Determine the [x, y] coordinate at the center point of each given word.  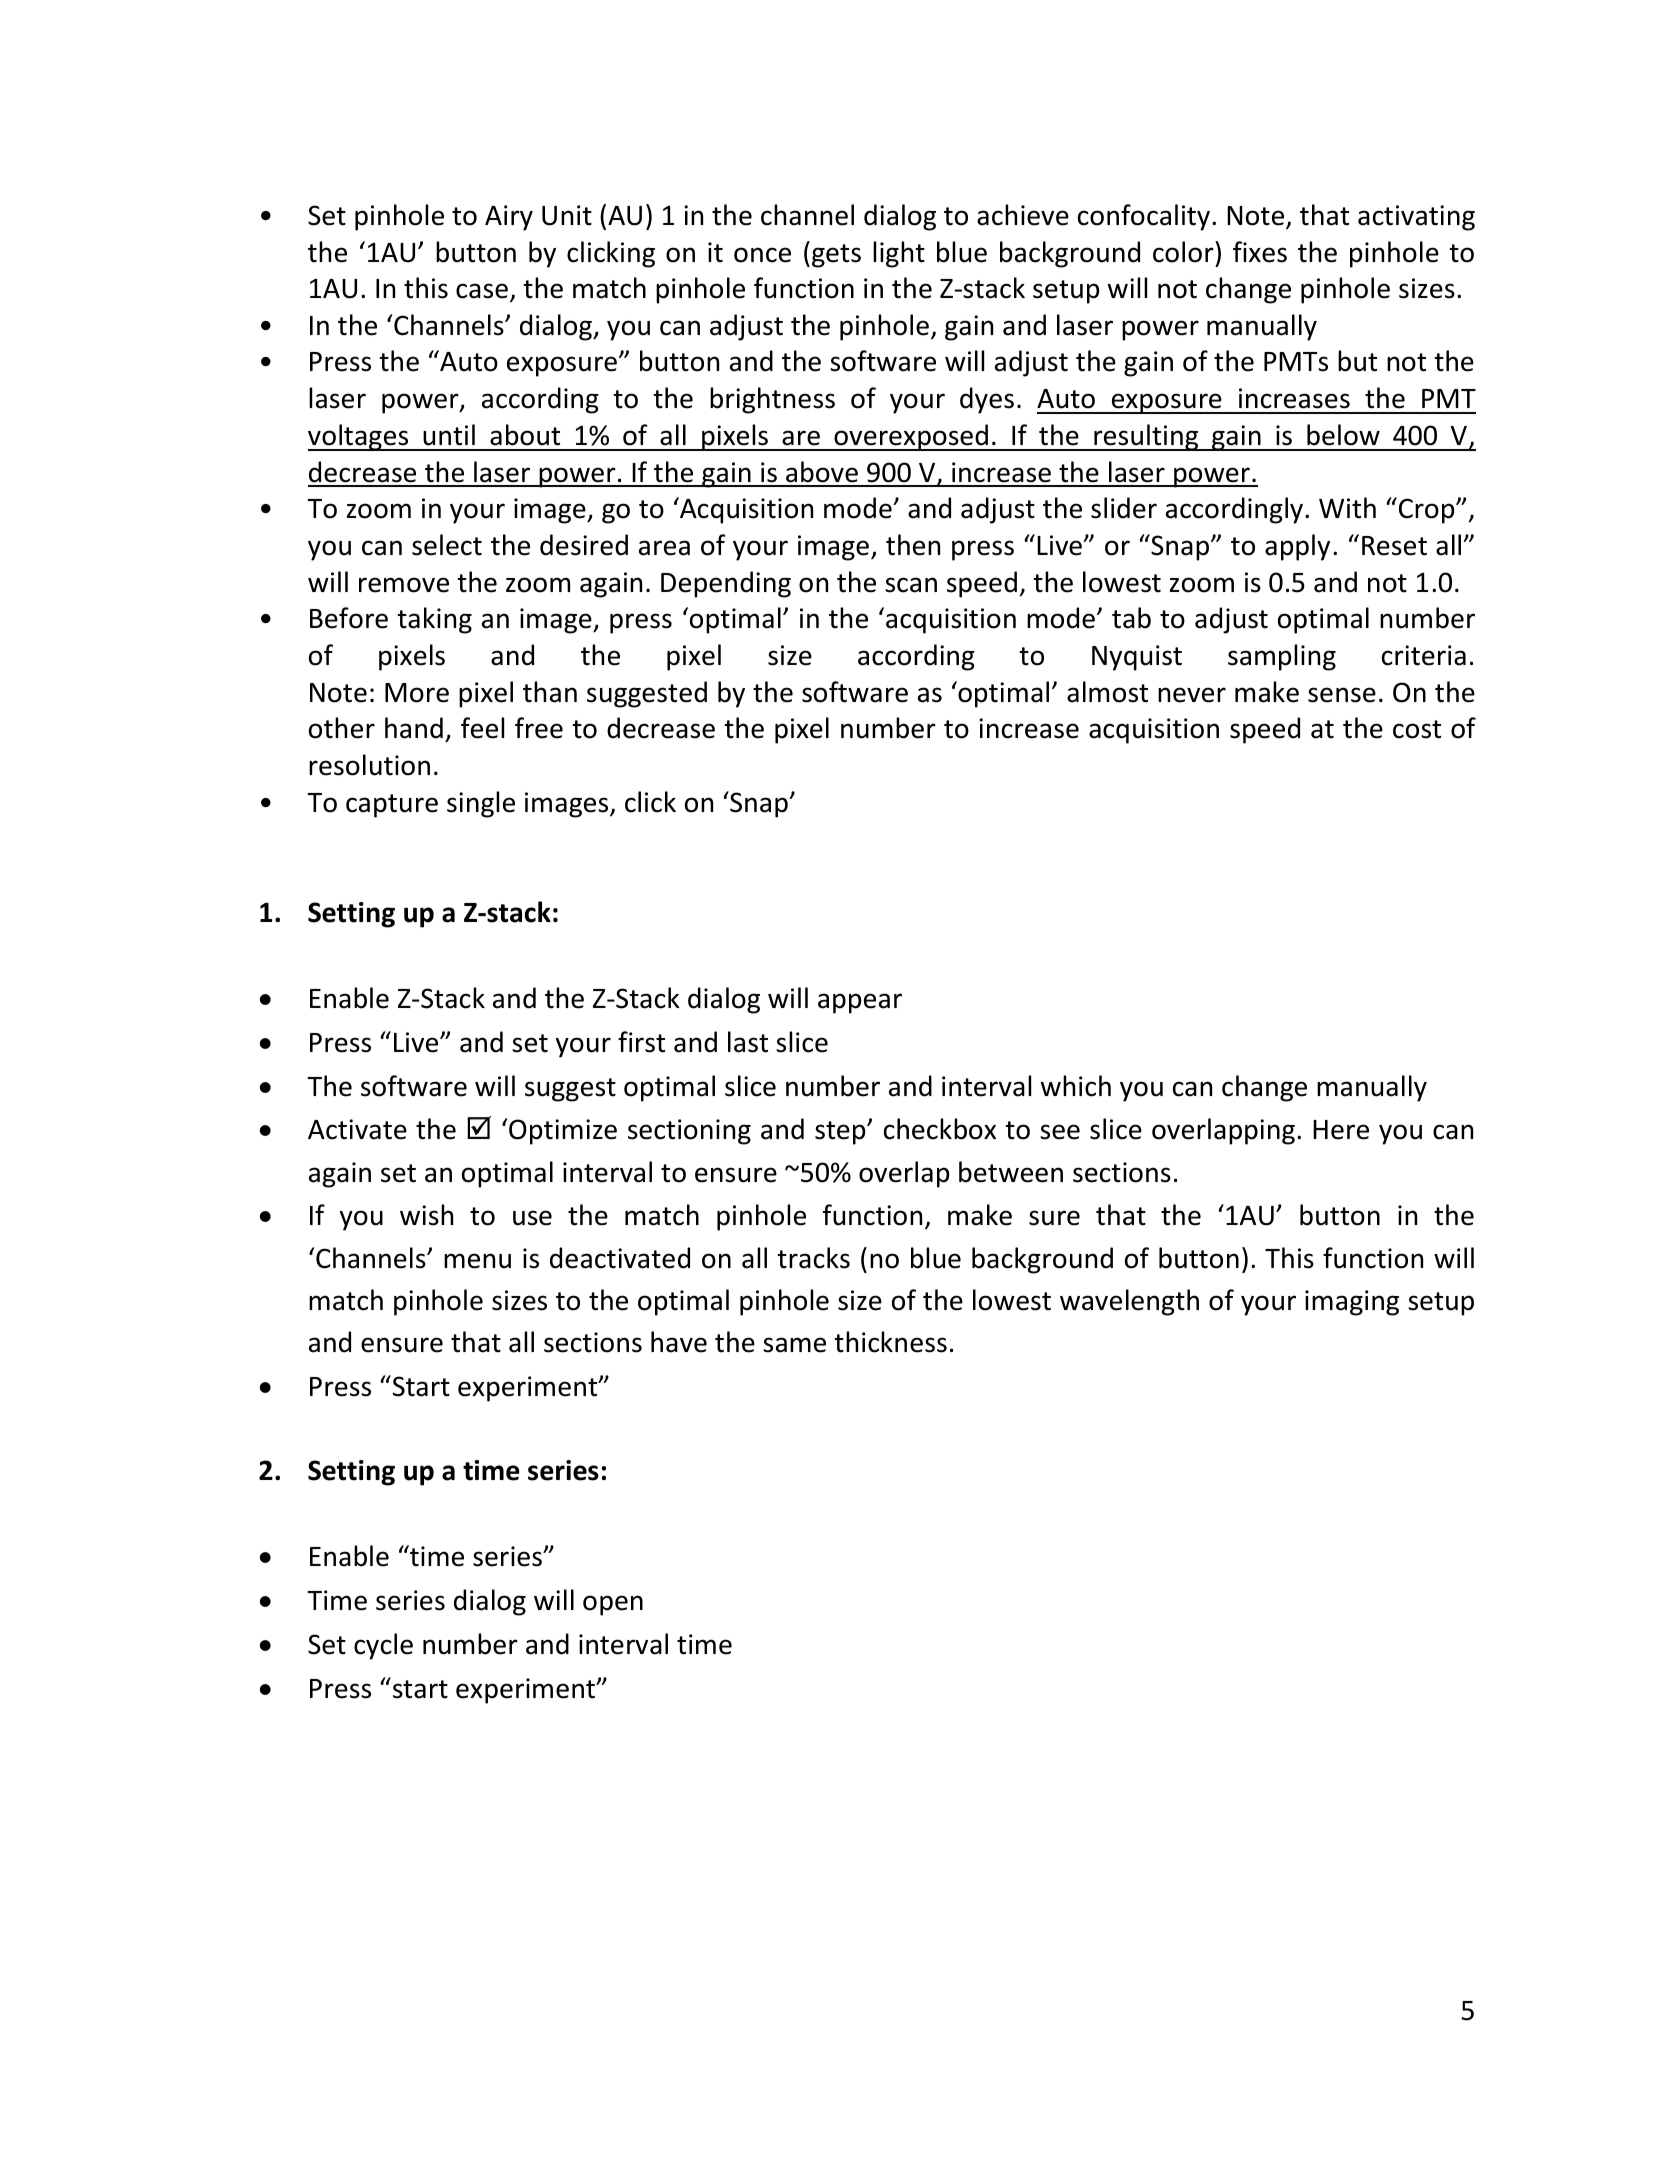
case [482, 291]
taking [435, 620]
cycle [383, 1646]
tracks [814, 1258]
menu [477, 1261]
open [613, 1605]
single [481, 804]
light [899, 254]
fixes [1260, 252]
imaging [1352, 1303]
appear [860, 1003]
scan [911, 585]
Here [1341, 1130]
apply [1297, 547]
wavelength [1129, 1302]
